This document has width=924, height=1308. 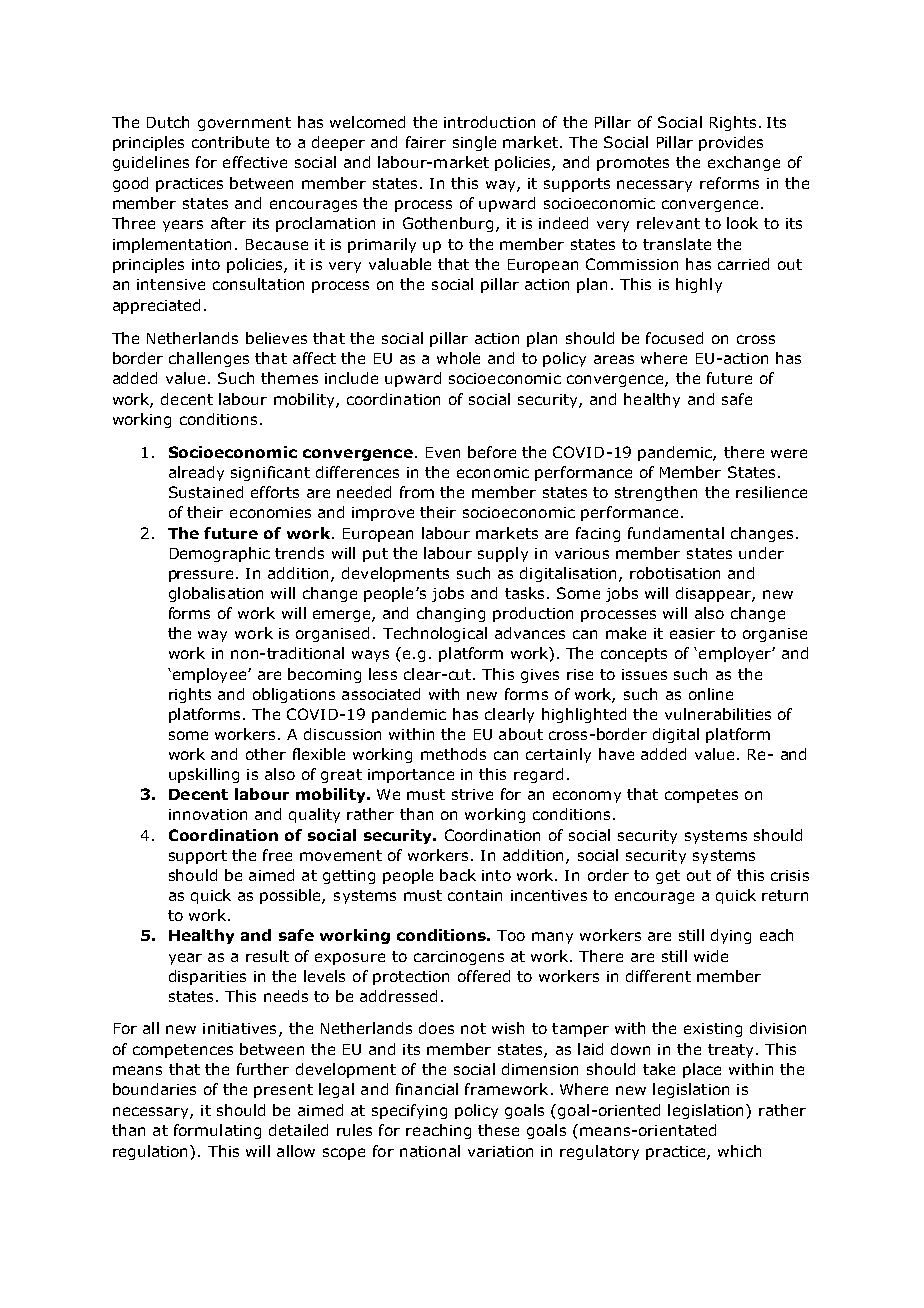 I want to click on single, so click(x=474, y=143).
